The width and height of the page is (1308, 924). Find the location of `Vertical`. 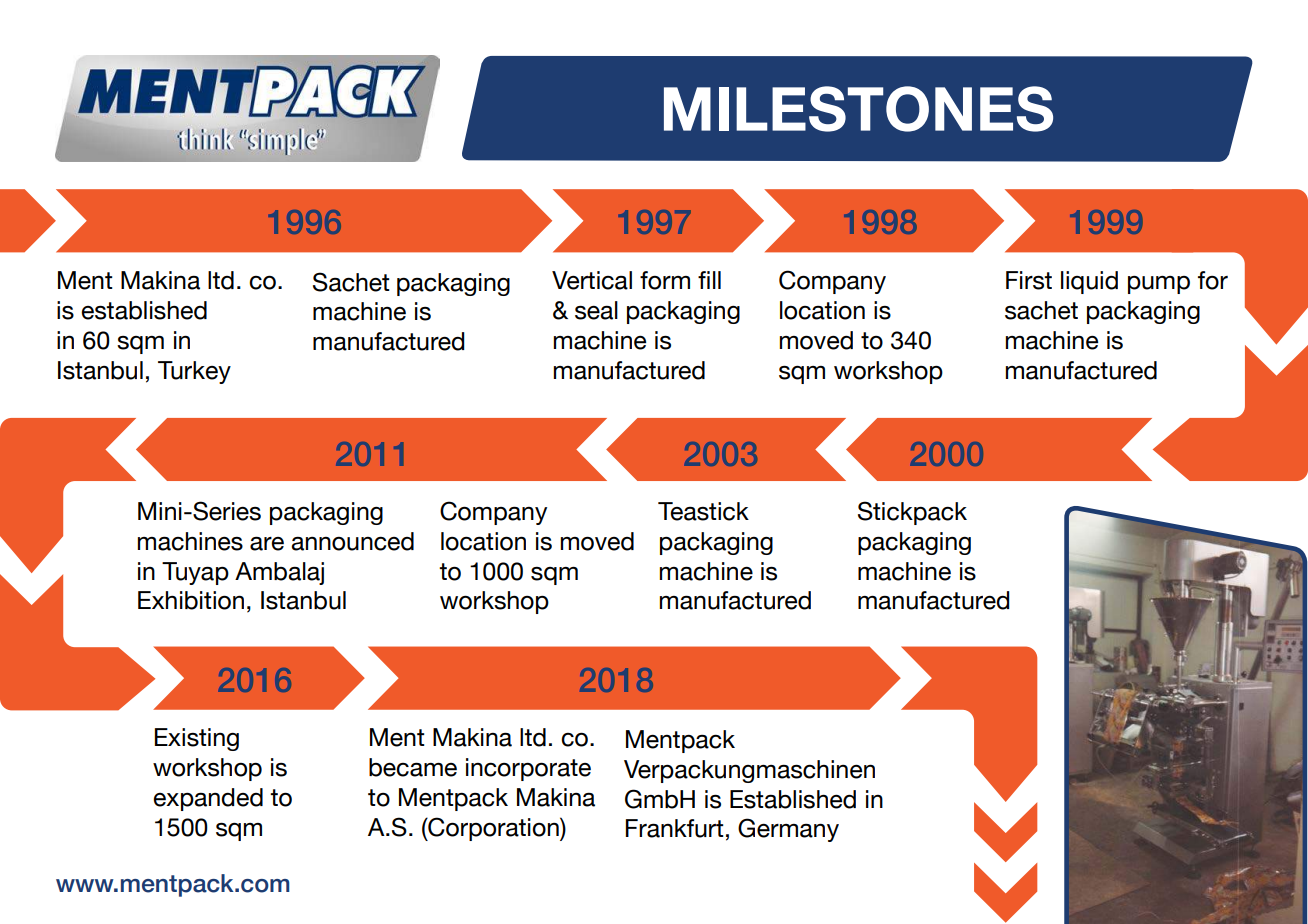

Vertical is located at coordinates (592, 280).
